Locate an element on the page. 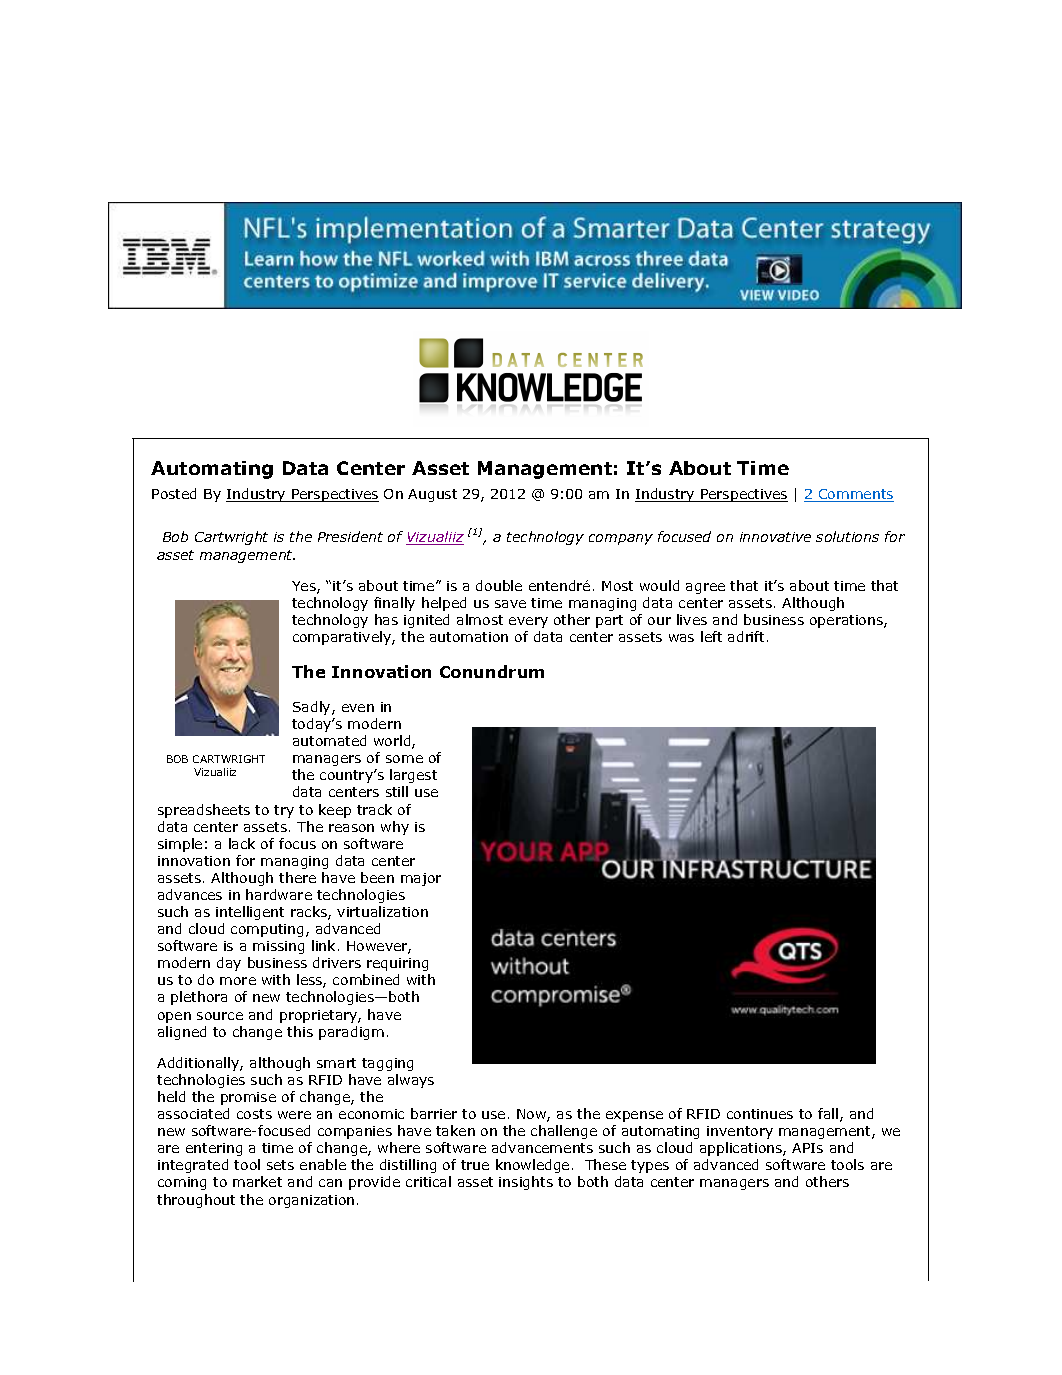 This page has height=1375, width=1062. Posted is located at coordinates (174, 493).
